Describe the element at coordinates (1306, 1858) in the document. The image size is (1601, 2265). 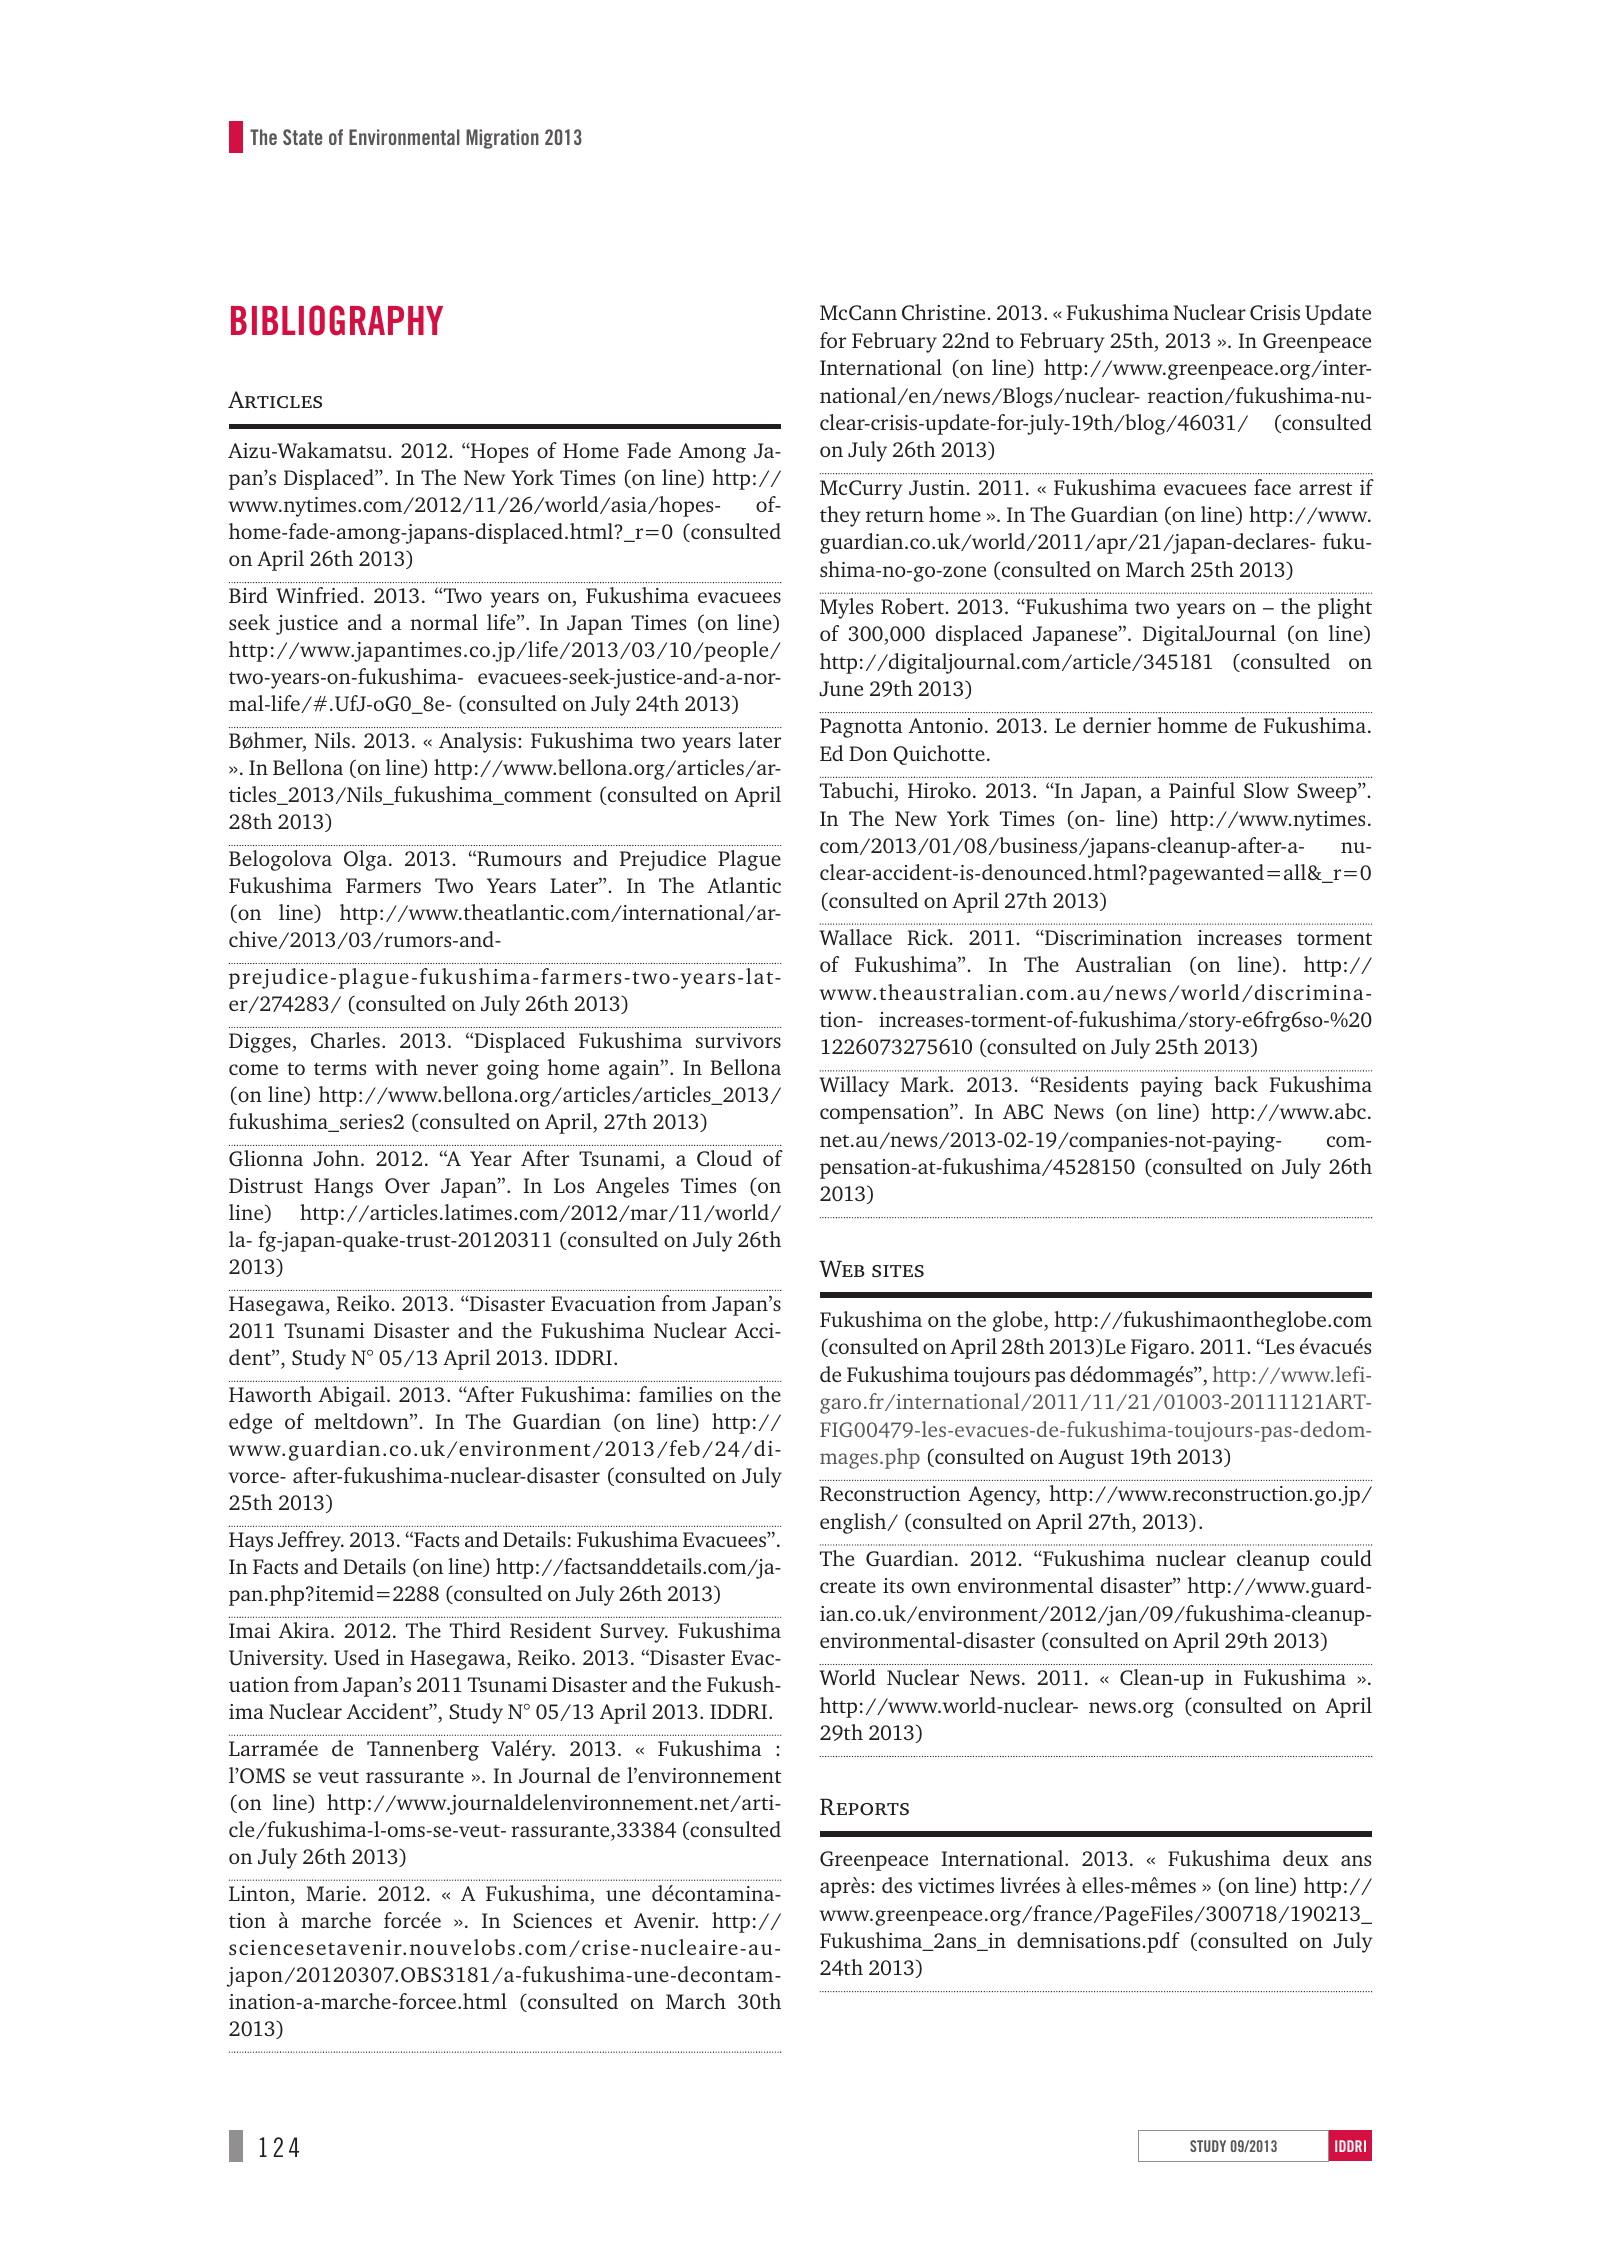
I see `deux` at that location.
